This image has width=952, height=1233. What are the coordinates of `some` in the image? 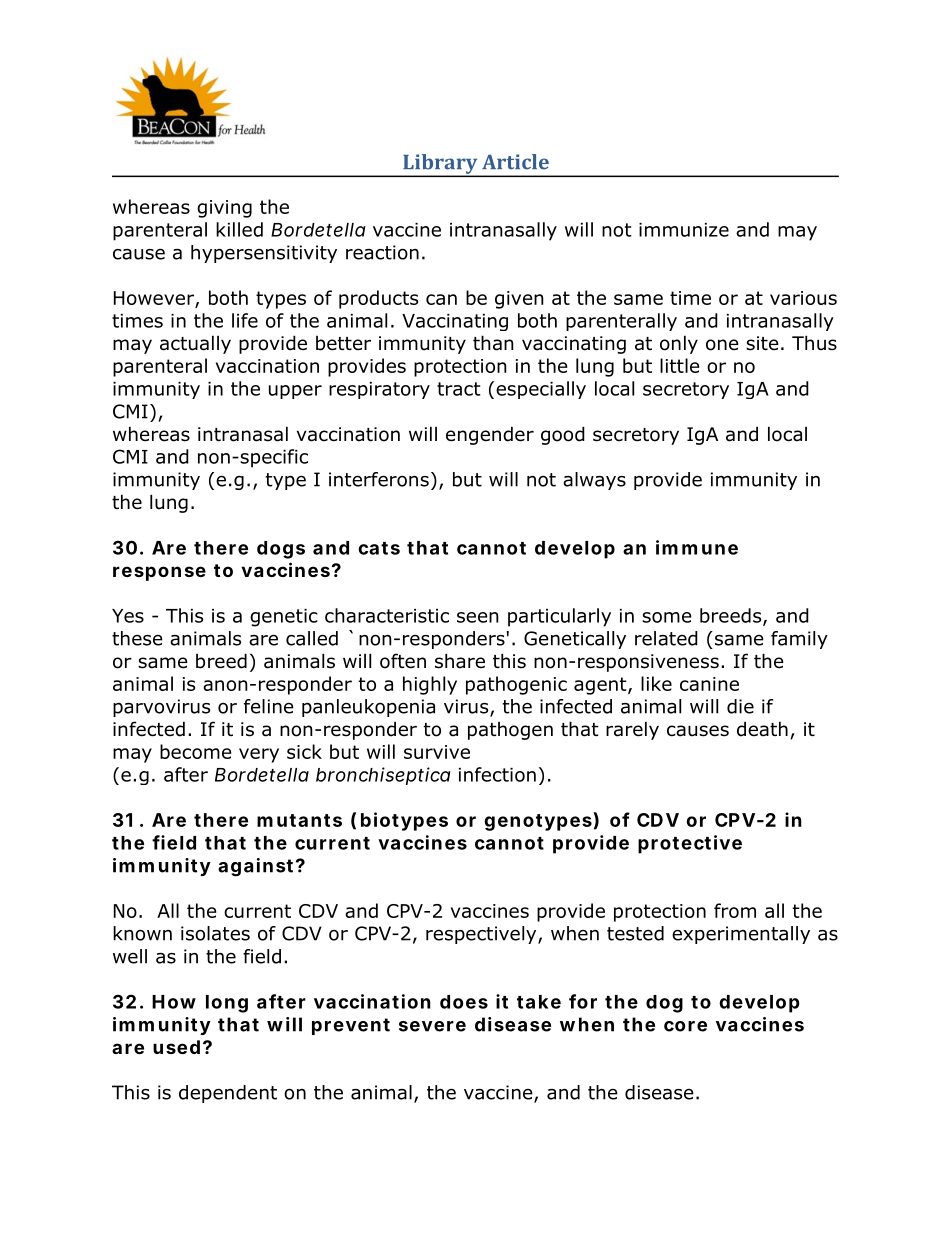 It's located at (667, 617).
